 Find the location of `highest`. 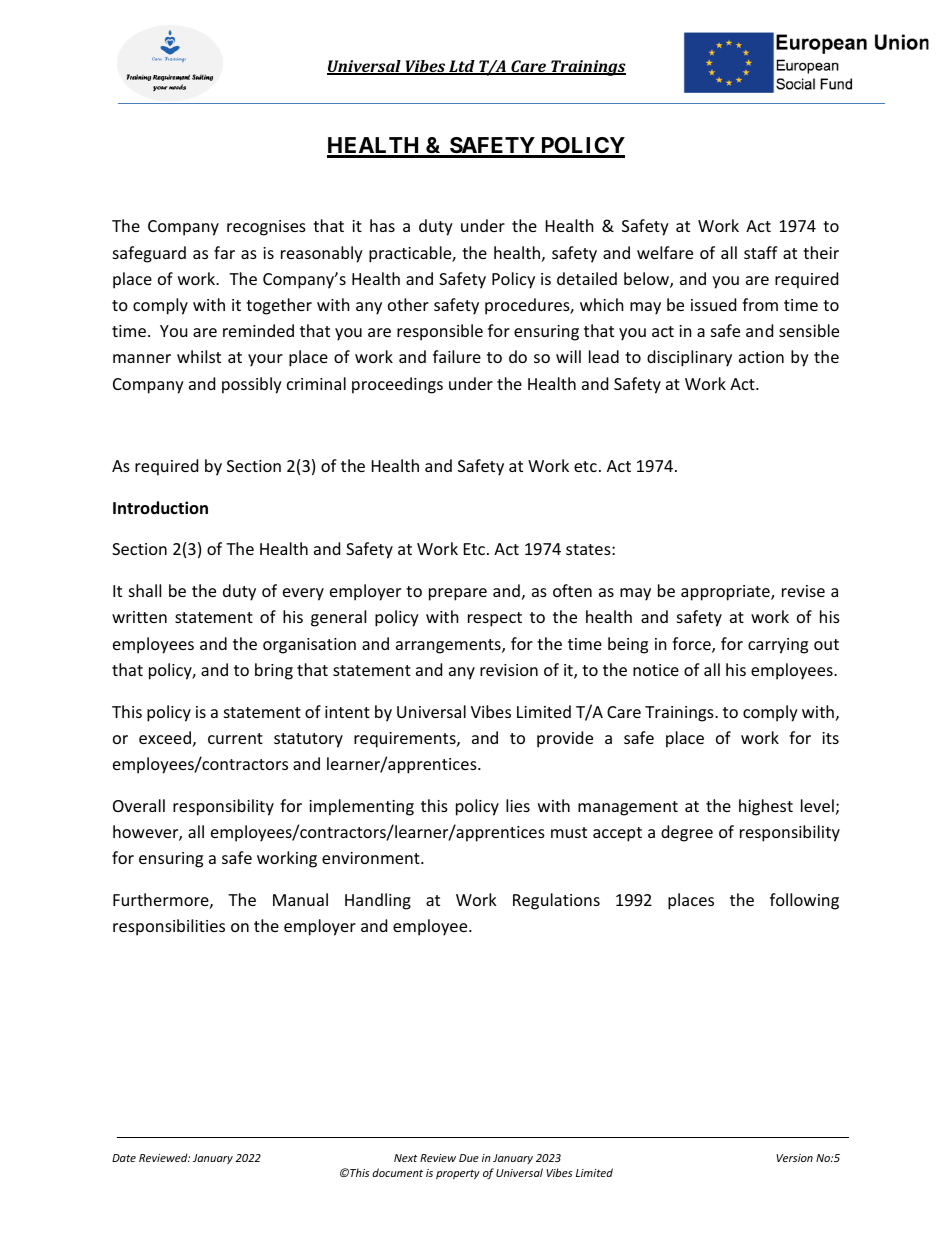

highest is located at coordinates (766, 807).
